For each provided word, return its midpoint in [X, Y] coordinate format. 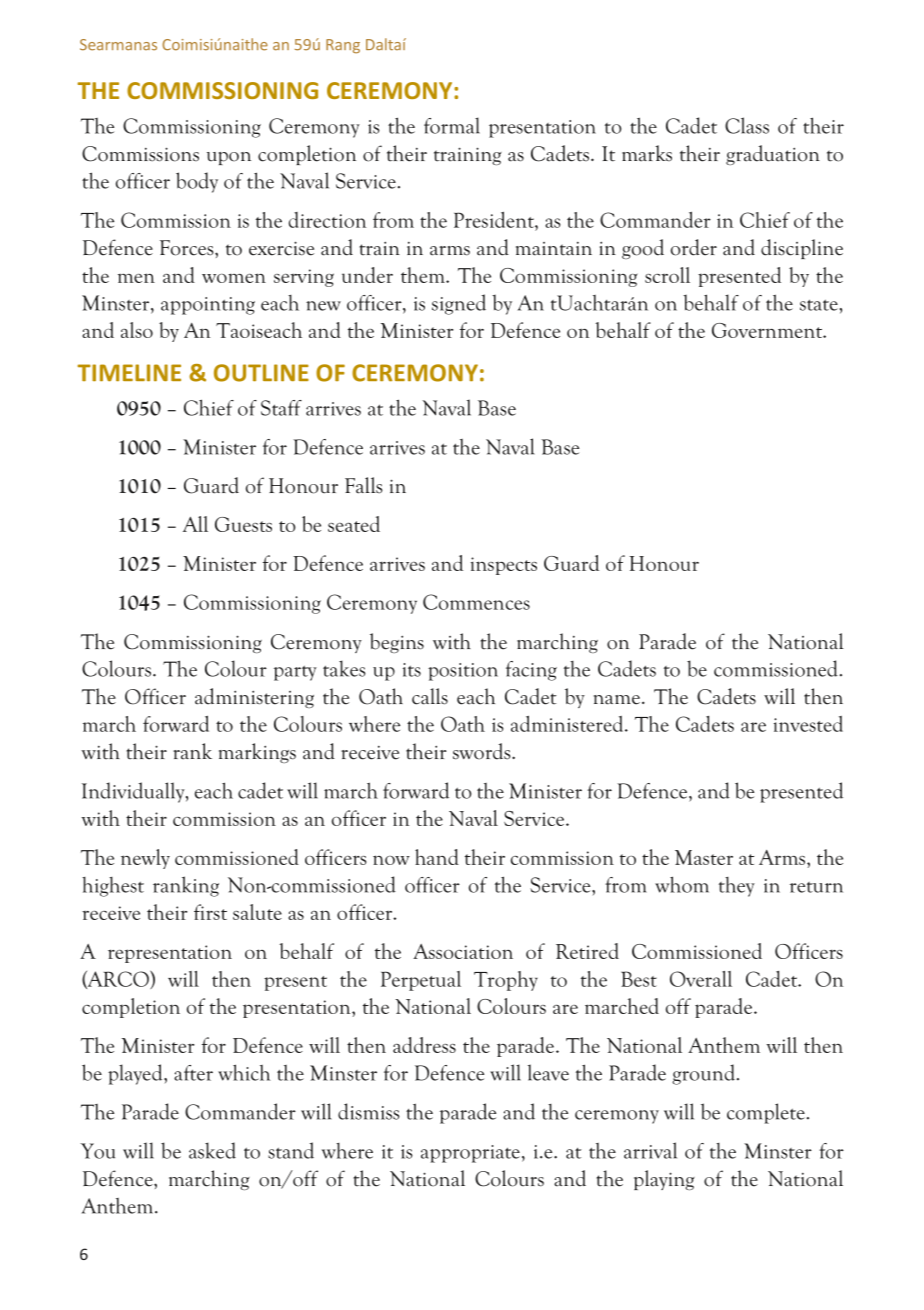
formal [452, 125]
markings [257, 753]
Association [463, 951]
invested [808, 724]
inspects [504, 566]
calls [430, 696]
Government [768, 330]
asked [212, 1150]
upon [229, 158]
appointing [208, 306]
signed [459, 304]
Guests [243, 524]
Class [747, 125]
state [819, 305]
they [737, 887]
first [210, 912]
